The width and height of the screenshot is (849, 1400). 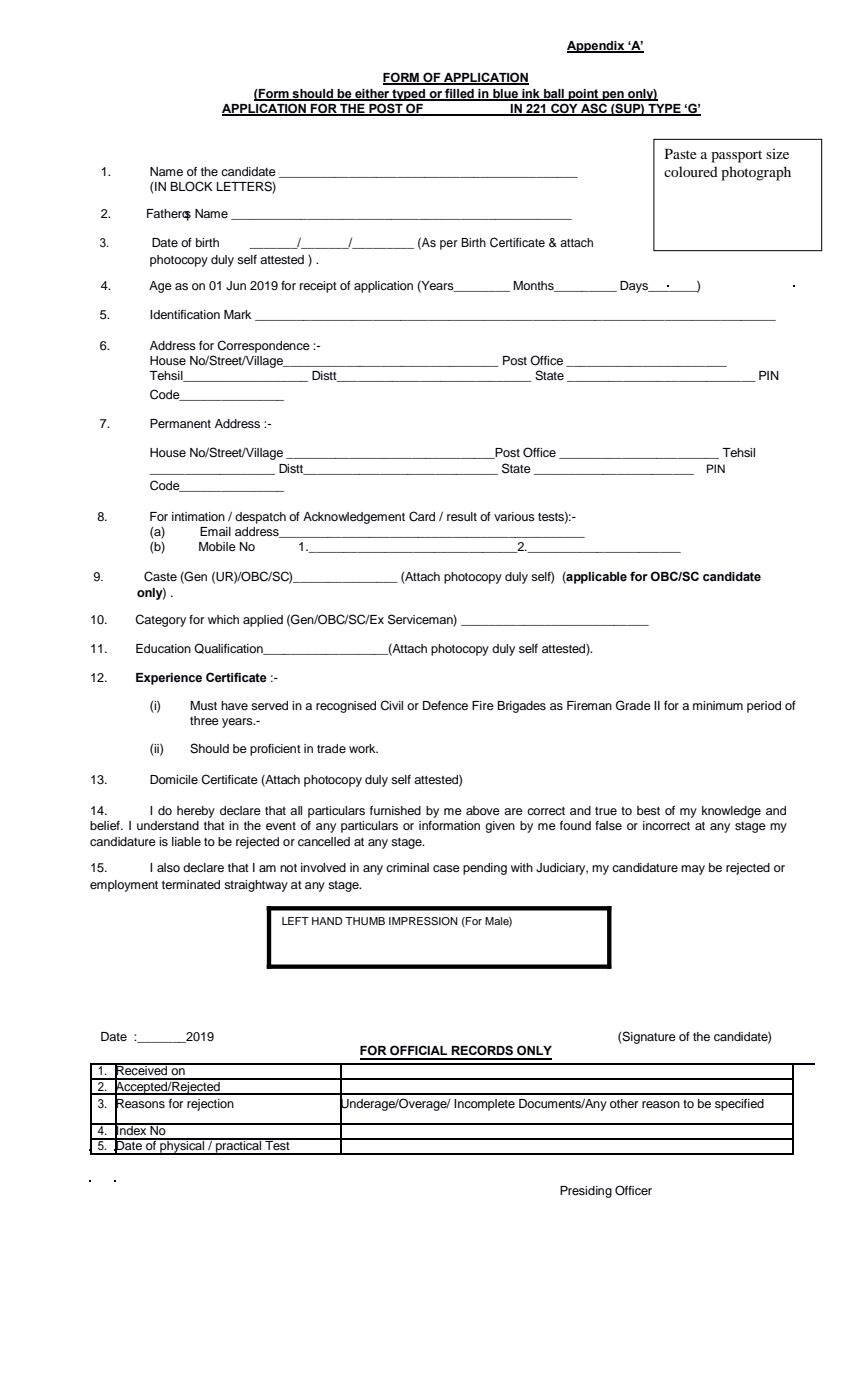 What do you see at coordinates (210, 1105) in the screenshot?
I see `rejection` at bounding box center [210, 1105].
